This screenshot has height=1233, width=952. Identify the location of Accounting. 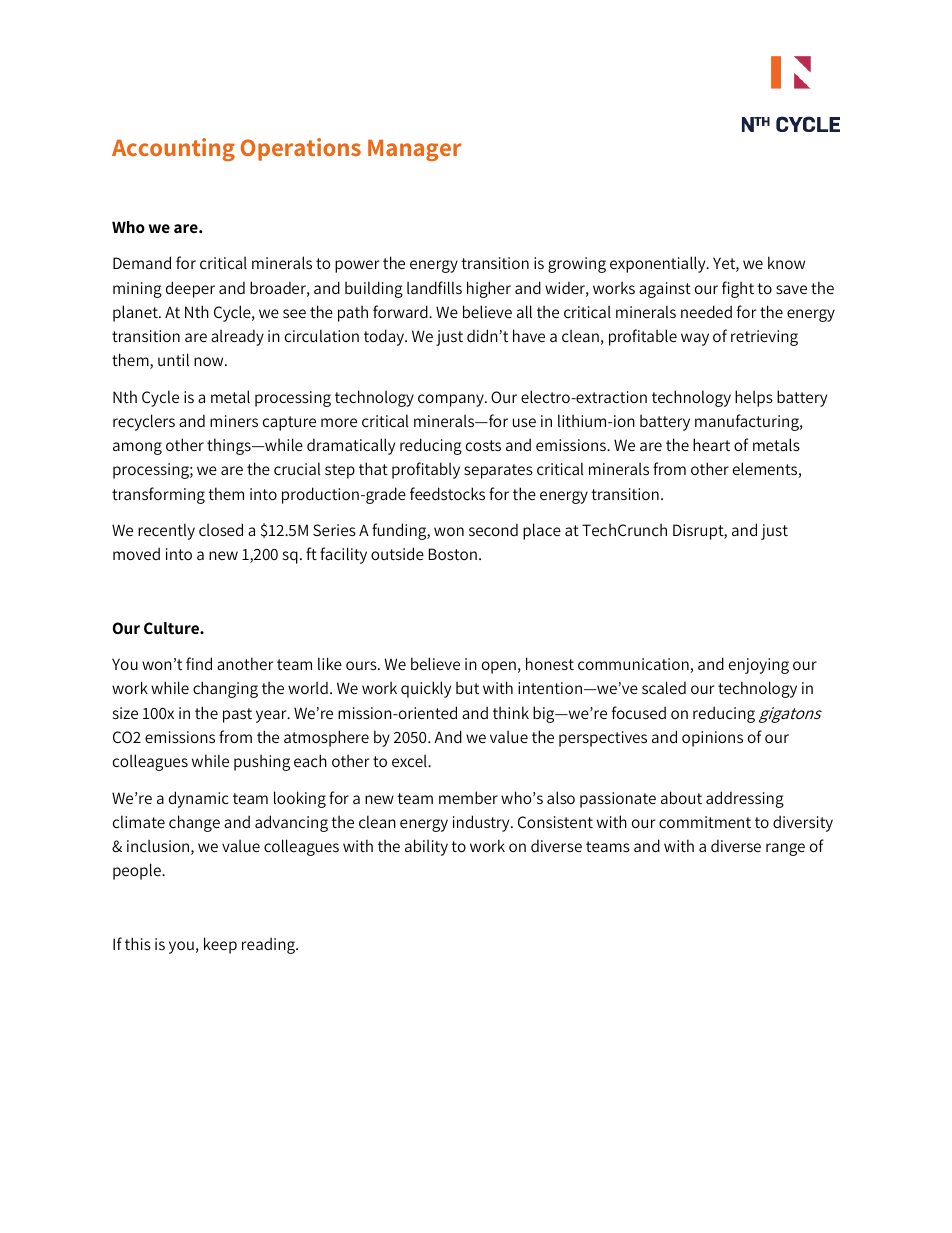
(173, 149).
